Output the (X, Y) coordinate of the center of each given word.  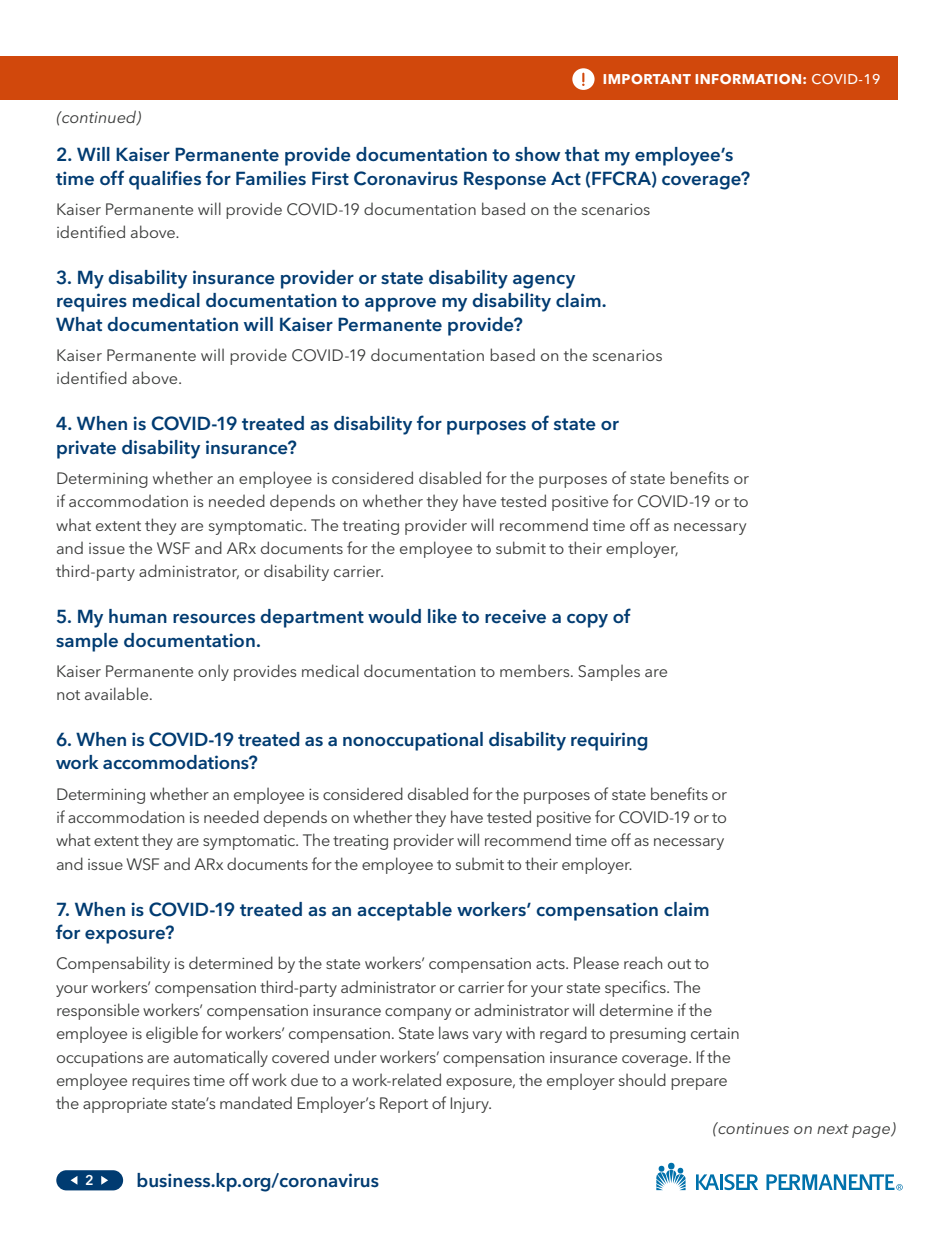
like (442, 616)
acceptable (404, 911)
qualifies (165, 180)
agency (544, 282)
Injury (471, 1105)
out (679, 964)
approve (400, 305)
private (86, 449)
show (537, 154)
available (118, 693)
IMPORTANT (647, 79)
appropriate (125, 1105)
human (138, 616)
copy (587, 621)
